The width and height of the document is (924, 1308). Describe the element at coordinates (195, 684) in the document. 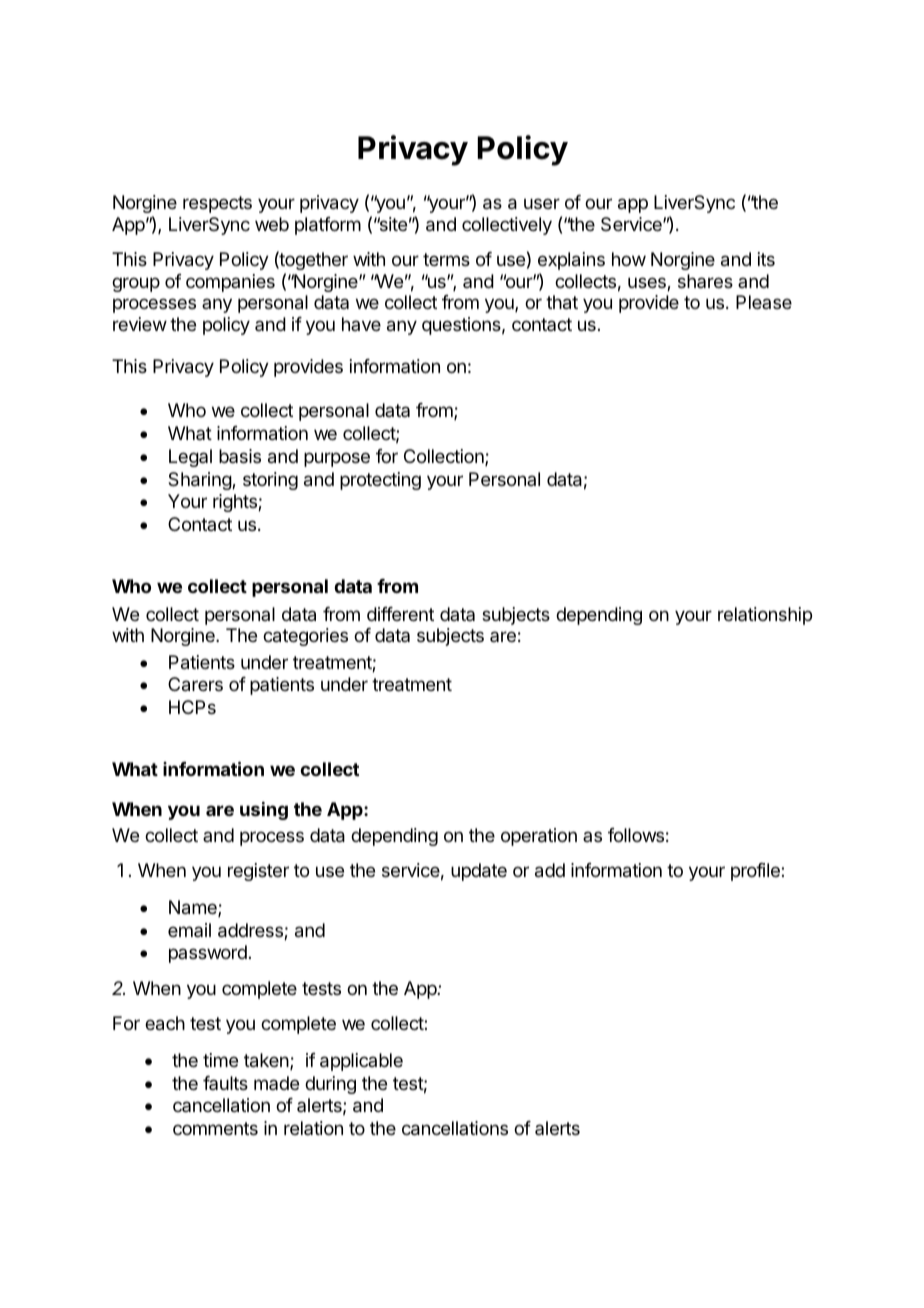

I see `Carers` at that location.
